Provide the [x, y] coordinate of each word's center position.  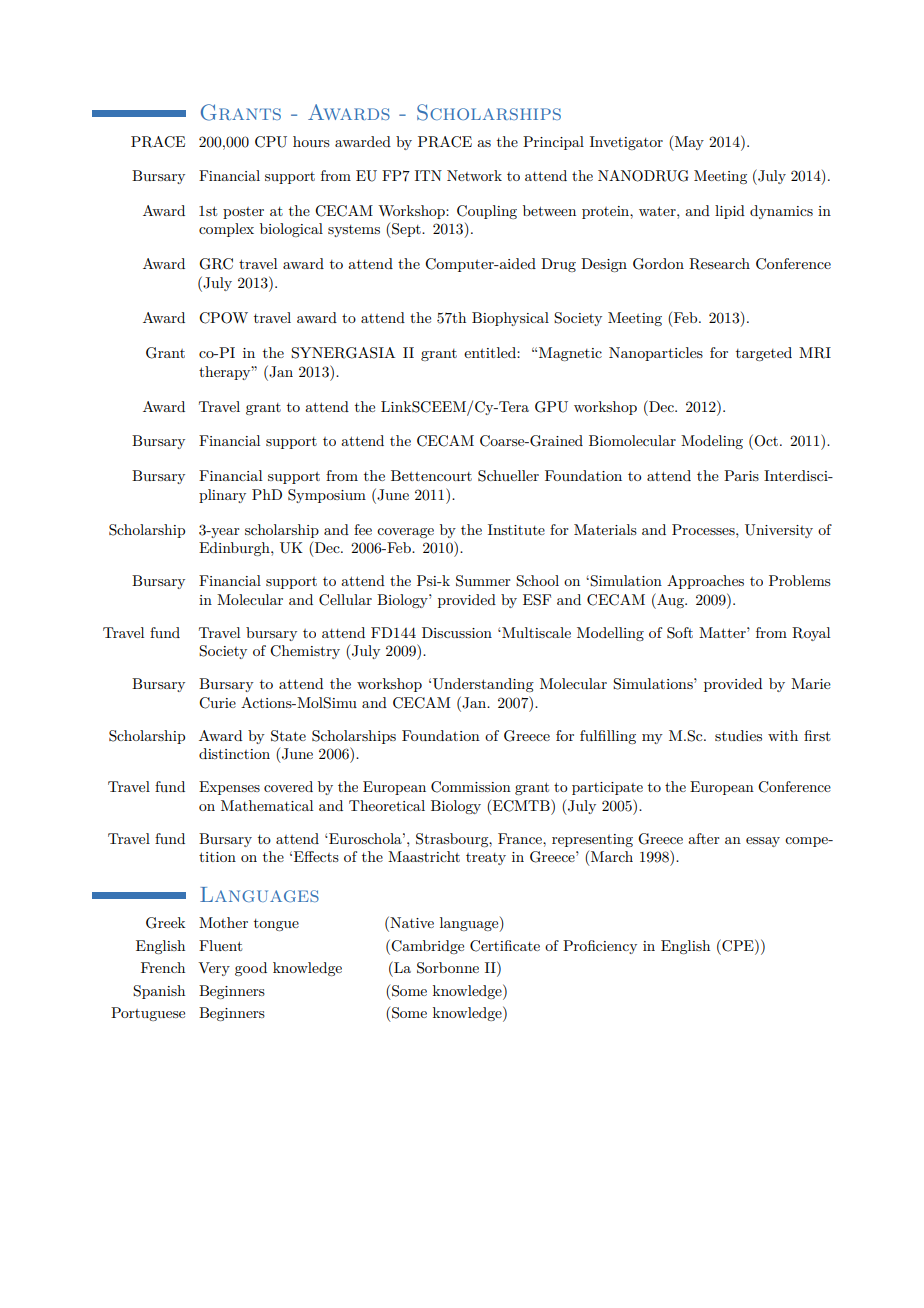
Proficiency [600, 947]
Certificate [505, 946]
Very [214, 969]
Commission [471, 787]
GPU [551, 407]
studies [738, 735]
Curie [217, 703]
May [688, 143]
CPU [271, 142]
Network [474, 175]
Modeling [712, 442]
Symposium [327, 496]
